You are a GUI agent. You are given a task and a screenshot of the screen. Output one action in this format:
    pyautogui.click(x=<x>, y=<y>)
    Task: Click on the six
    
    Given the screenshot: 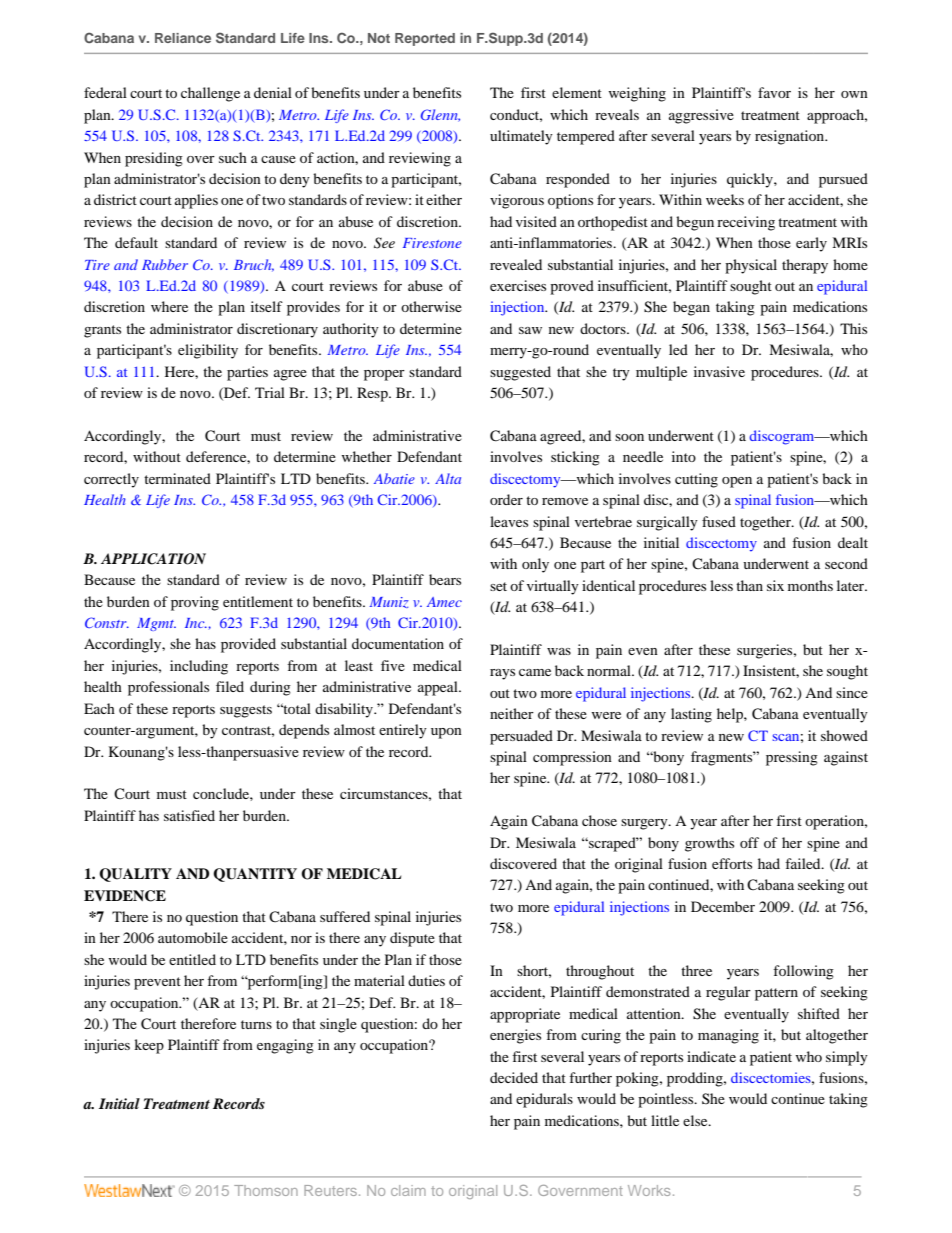 What is the action you would take?
    pyautogui.click(x=775, y=585)
